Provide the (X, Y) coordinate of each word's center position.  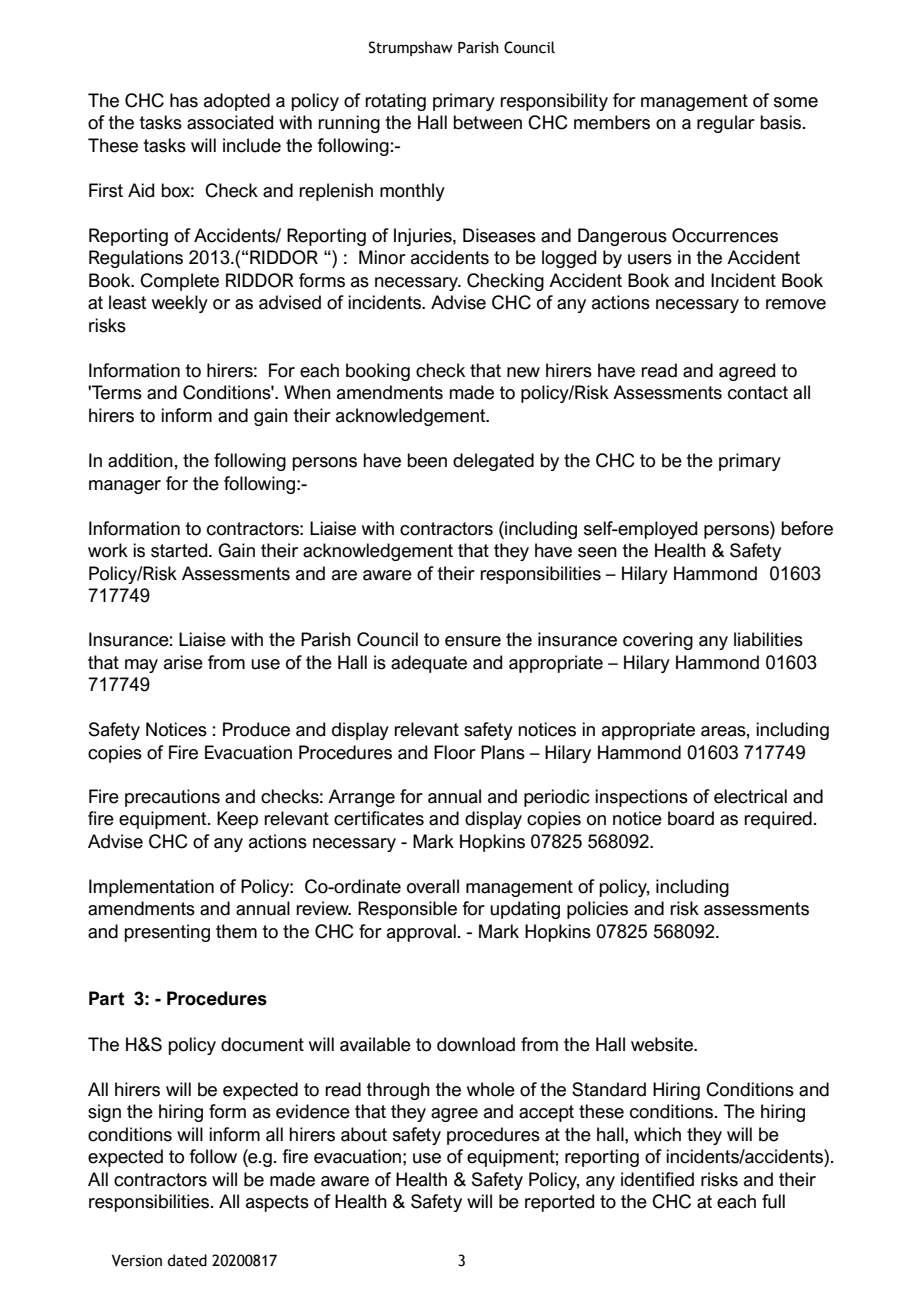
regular (726, 124)
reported (559, 1203)
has (184, 100)
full (773, 1201)
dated (187, 1260)
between (487, 122)
